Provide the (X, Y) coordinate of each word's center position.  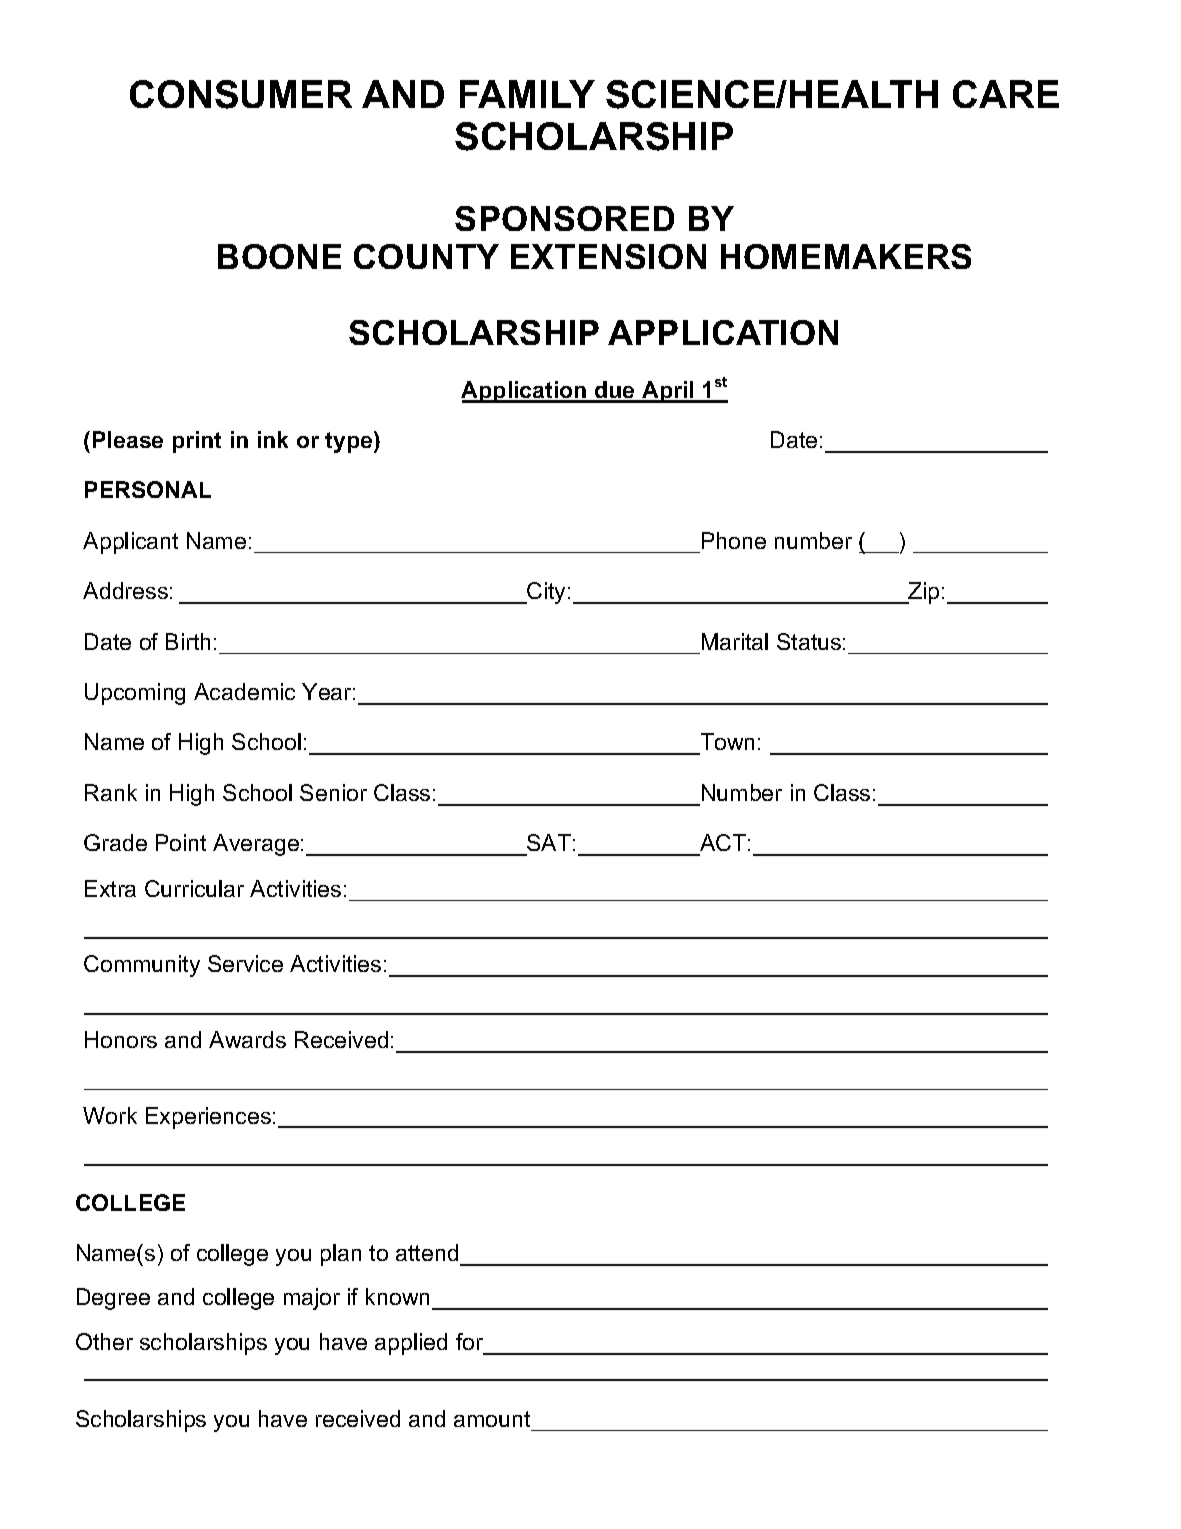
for (469, 1341)
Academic (244, 691)
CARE (1006, 94)
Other (104, 1341)
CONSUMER (241, 94)
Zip (923, 593)
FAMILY (527, 94)
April (668, 392)
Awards (247, 1039)
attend (427, 1252)
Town (726, 743)
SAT (548, 844)
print (197, 442)
